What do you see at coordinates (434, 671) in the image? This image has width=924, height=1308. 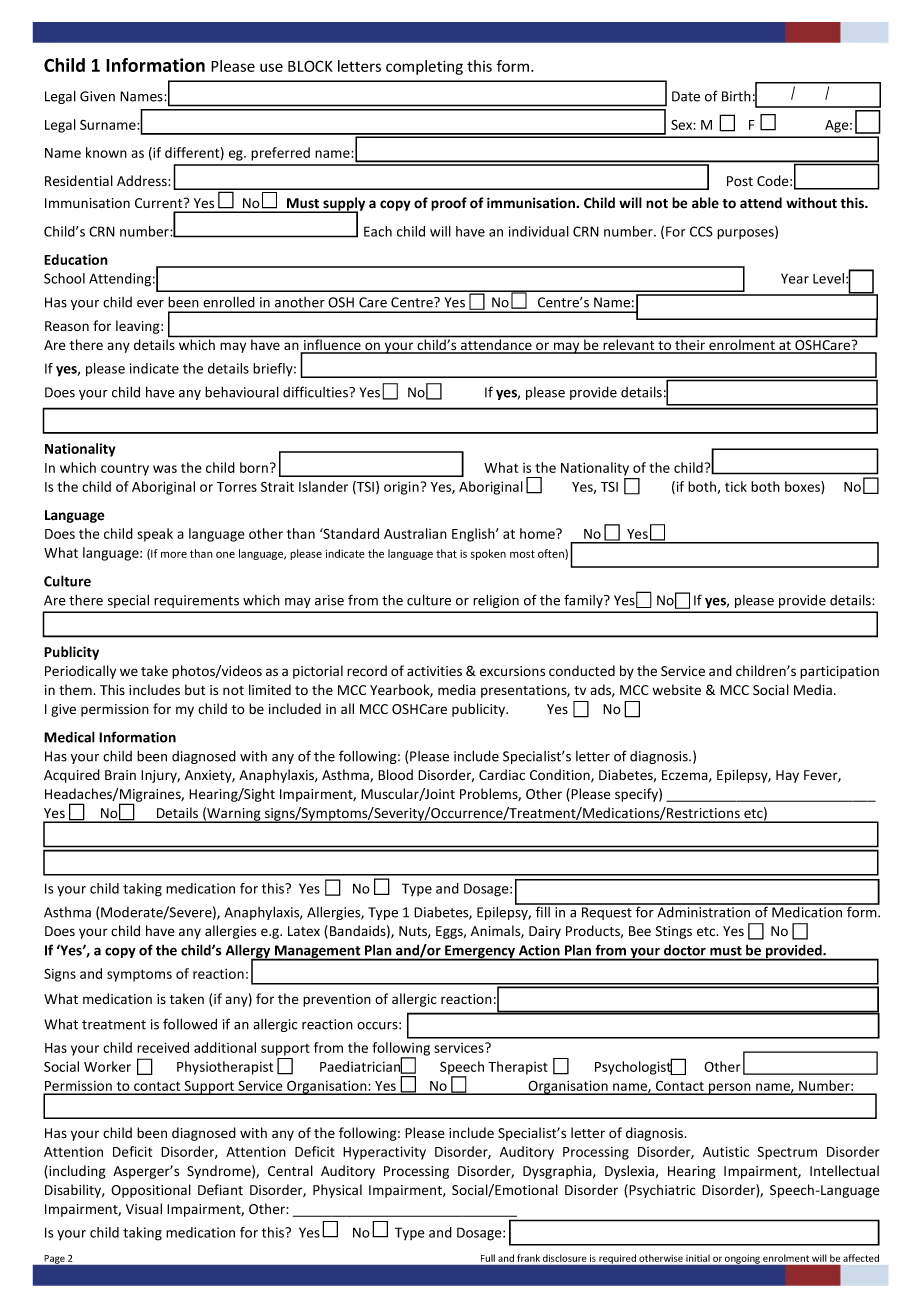 I see `activities` at bounding box center [434, 671].
